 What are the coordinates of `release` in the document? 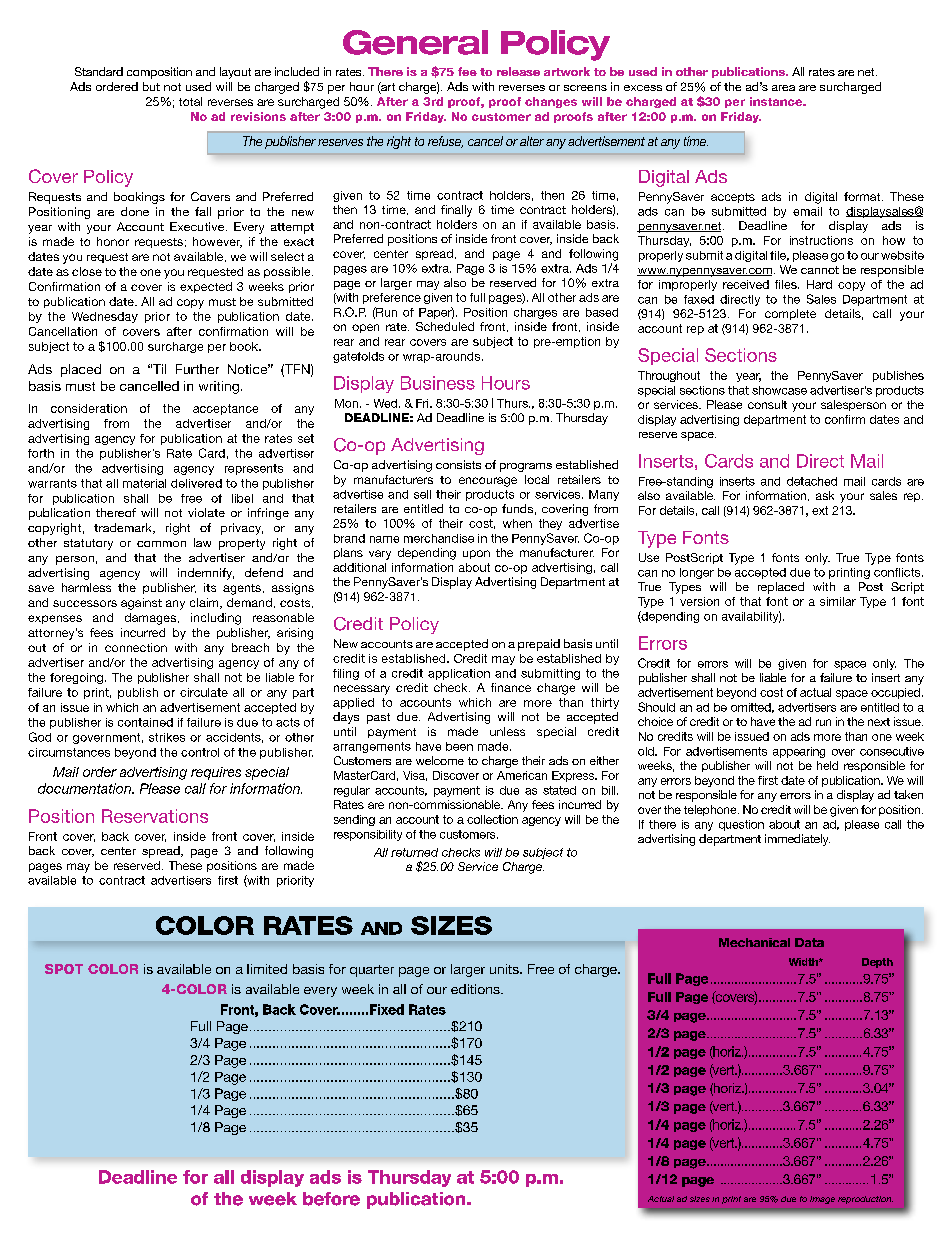 It's located at (518, 71).
